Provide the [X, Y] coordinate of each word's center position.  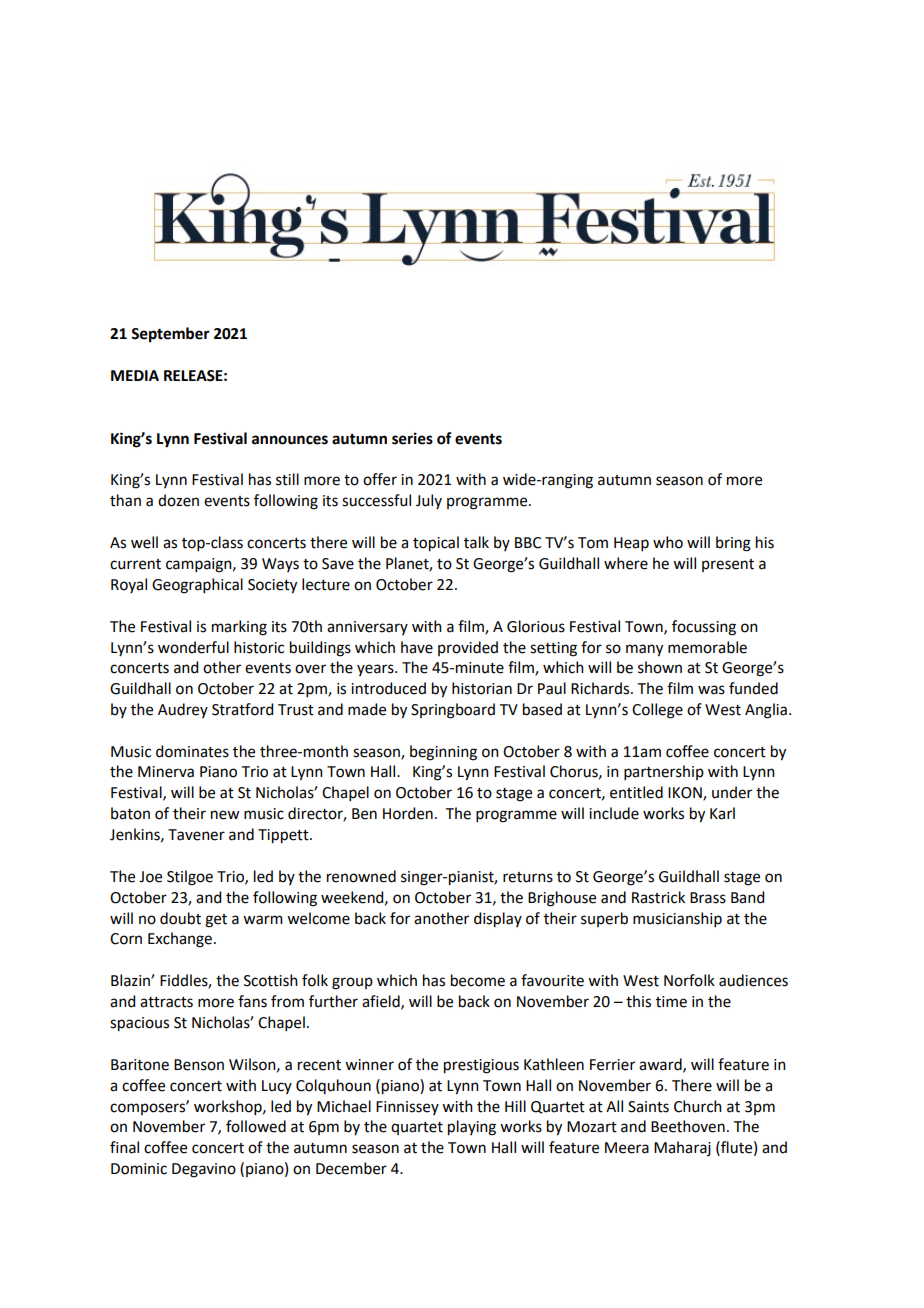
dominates [192, 751]
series [412, 438]
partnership [664, 772]
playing [472, 1128]
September [170, 335]
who [668, 542]
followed [256, 1126]
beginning [443, 753]
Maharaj [682, 1148]
